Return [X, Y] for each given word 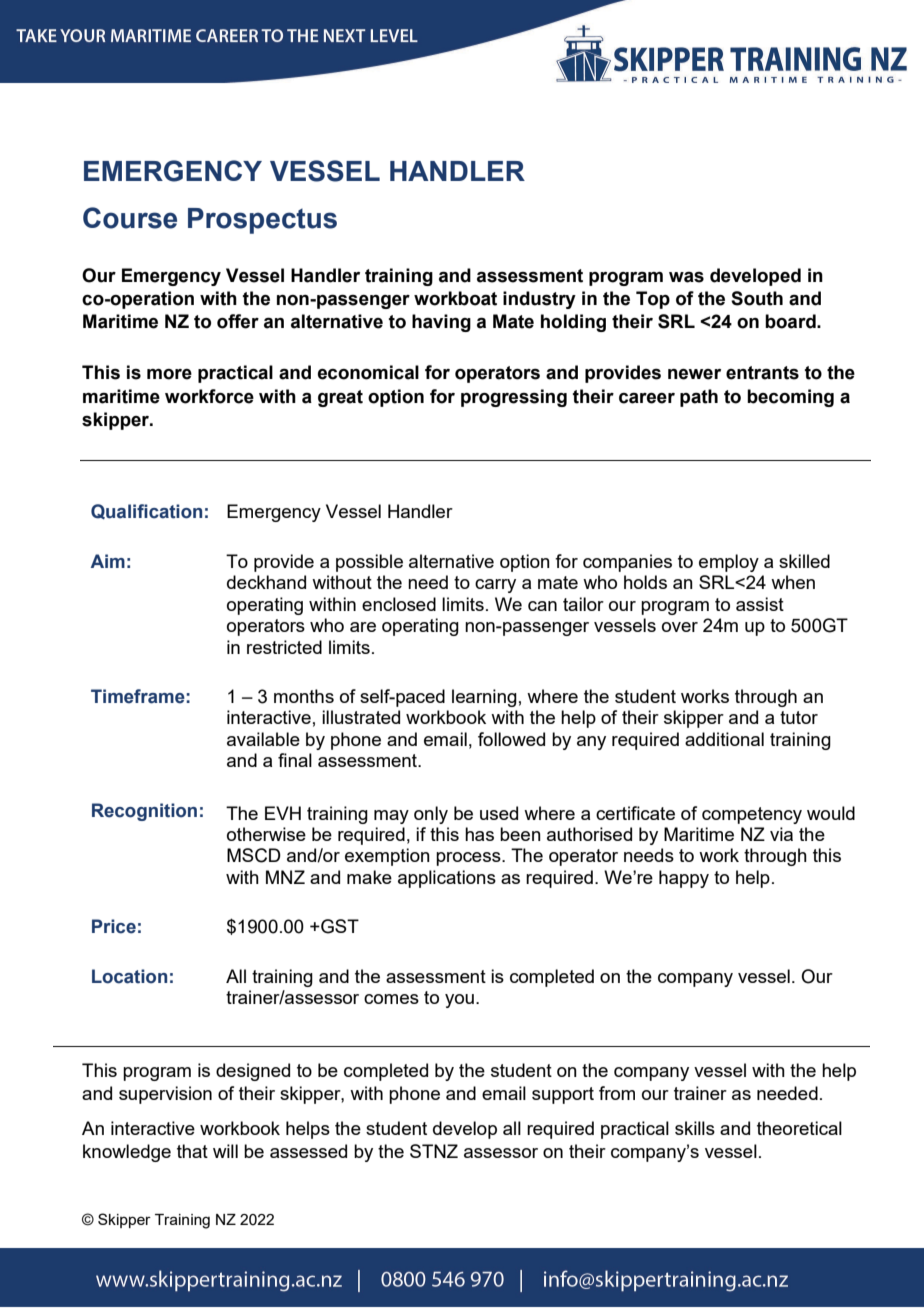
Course [130, 218]
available [263, 739]
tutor [799, 717]
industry [539, 300]
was [686, 277]
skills [695, 1128]
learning [484, 698]
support [563, 1095]
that [192, 1151]
